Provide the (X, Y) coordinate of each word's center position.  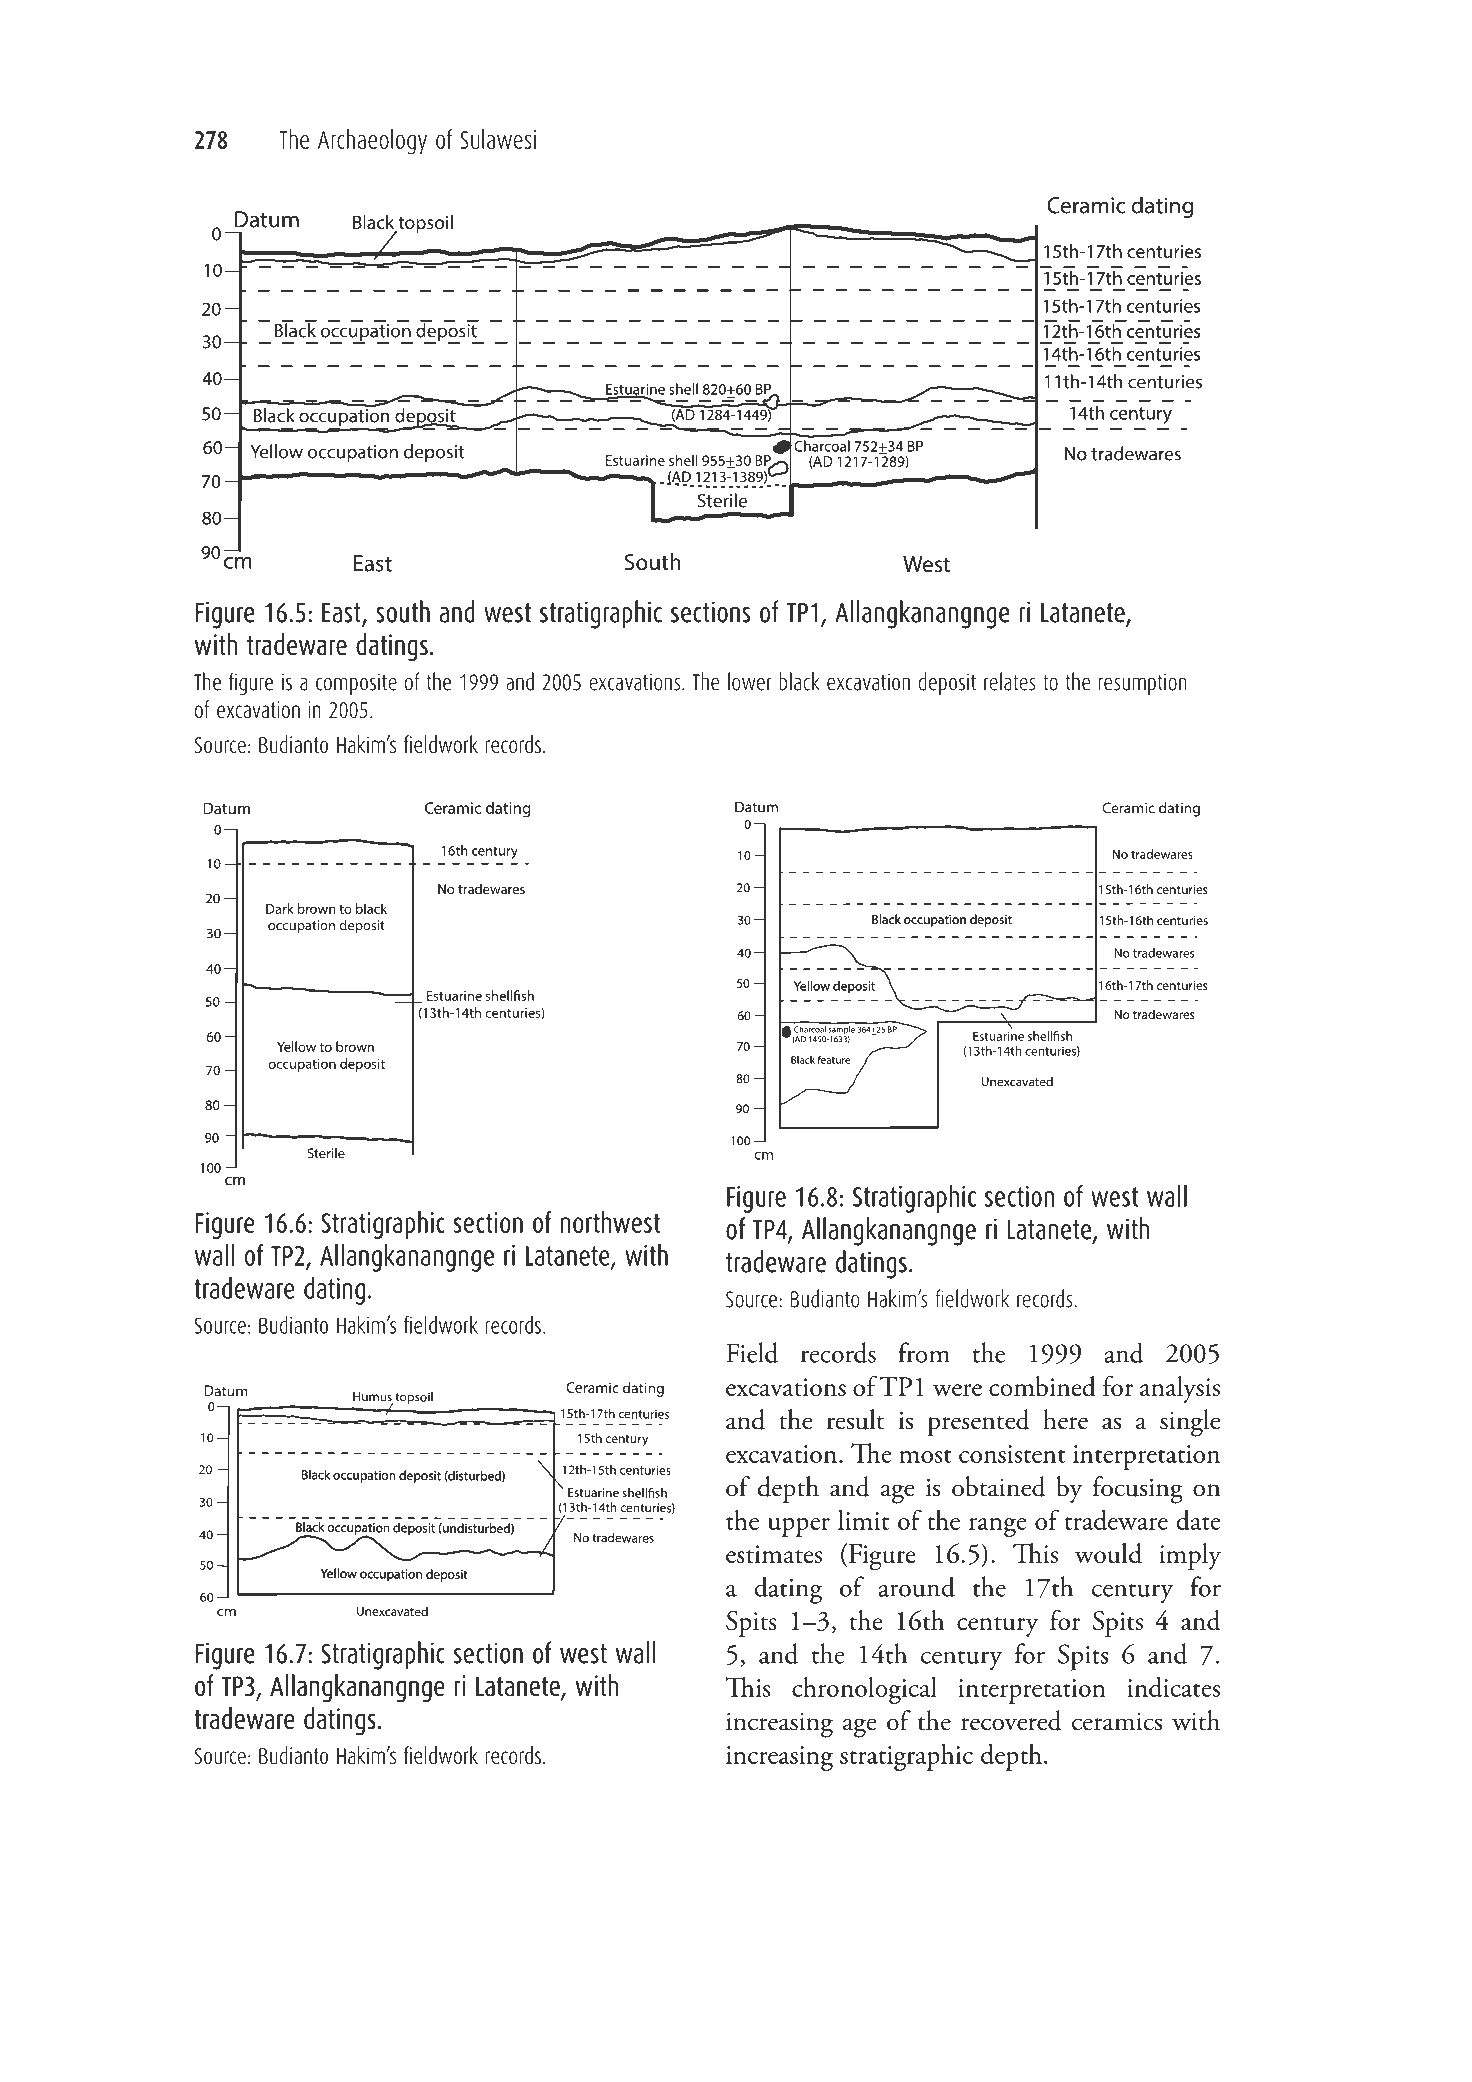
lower (750, 681)
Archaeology (372, 142)
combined (1042, 1386)
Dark (280, 908)
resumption (1143, 684)
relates (1010, 681)
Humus (373, 1398)
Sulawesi (498, 139)
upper (799, 1527)
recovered (1011, 1720)
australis (466, 1945)
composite (356, 684)
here (1065, 1419)
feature (833, 1059)
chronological (864, 1690)
